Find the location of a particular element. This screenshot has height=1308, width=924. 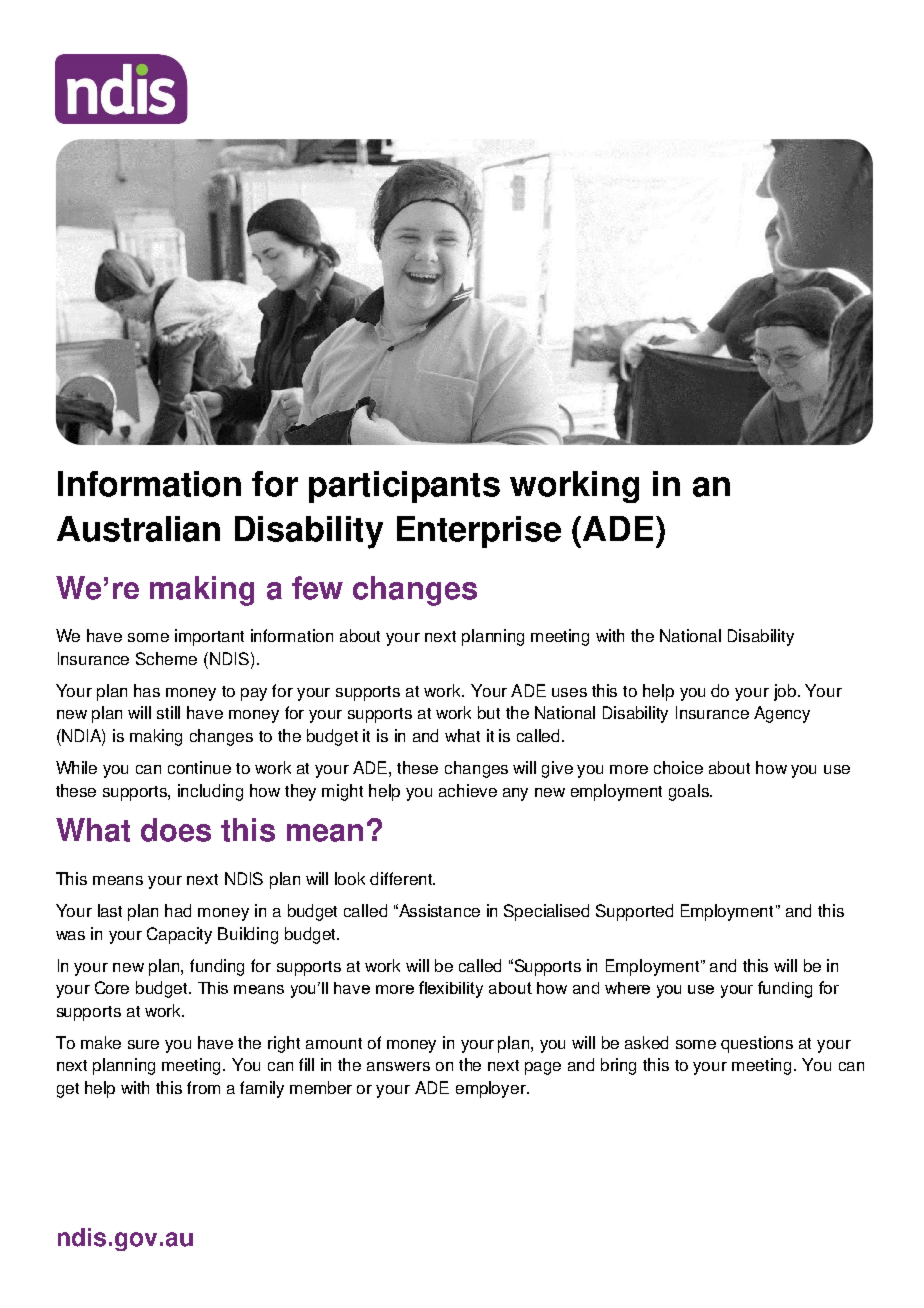

participants is located at coordinates (404, 487).
